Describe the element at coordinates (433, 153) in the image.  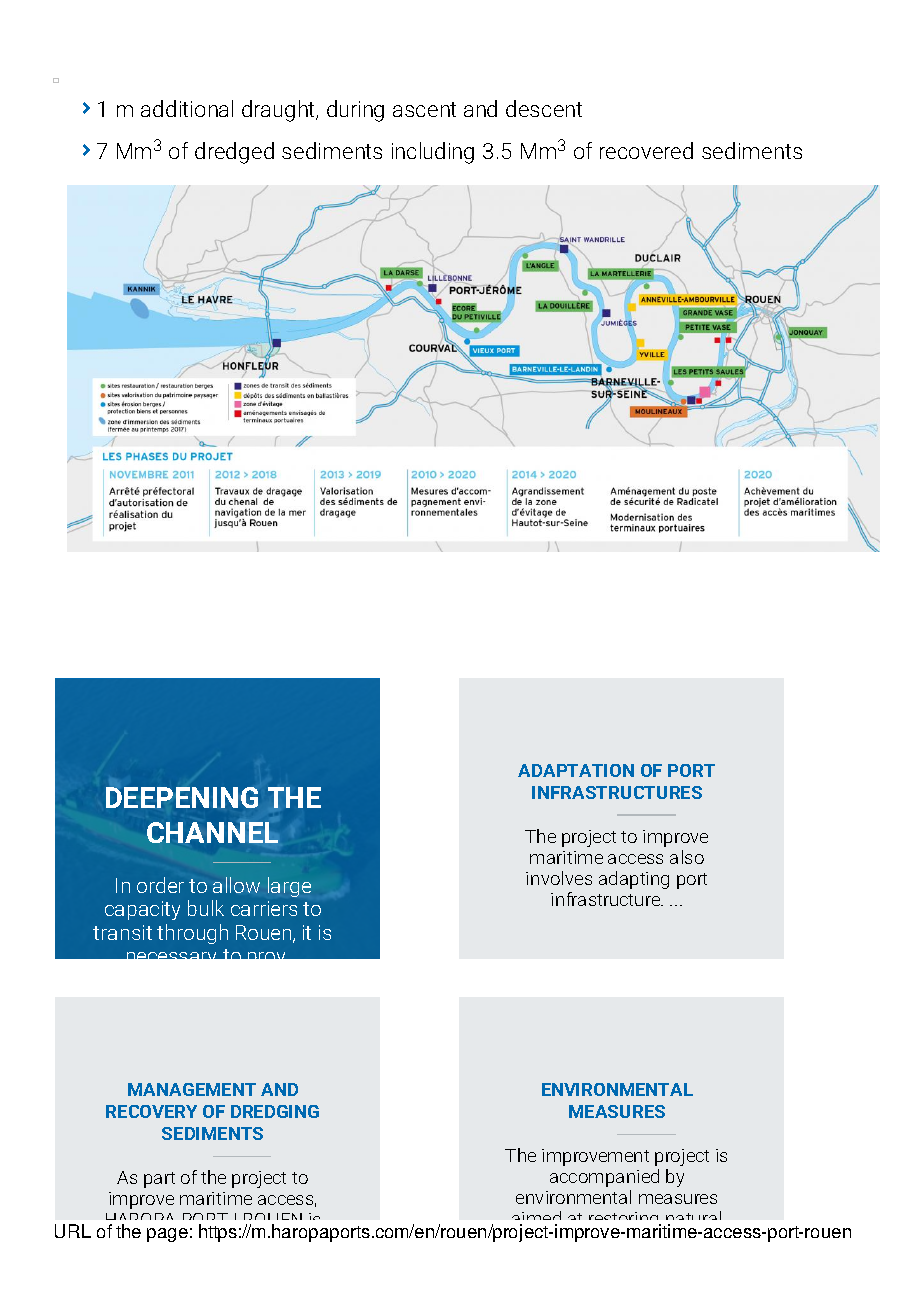
I see `including` at that location.
